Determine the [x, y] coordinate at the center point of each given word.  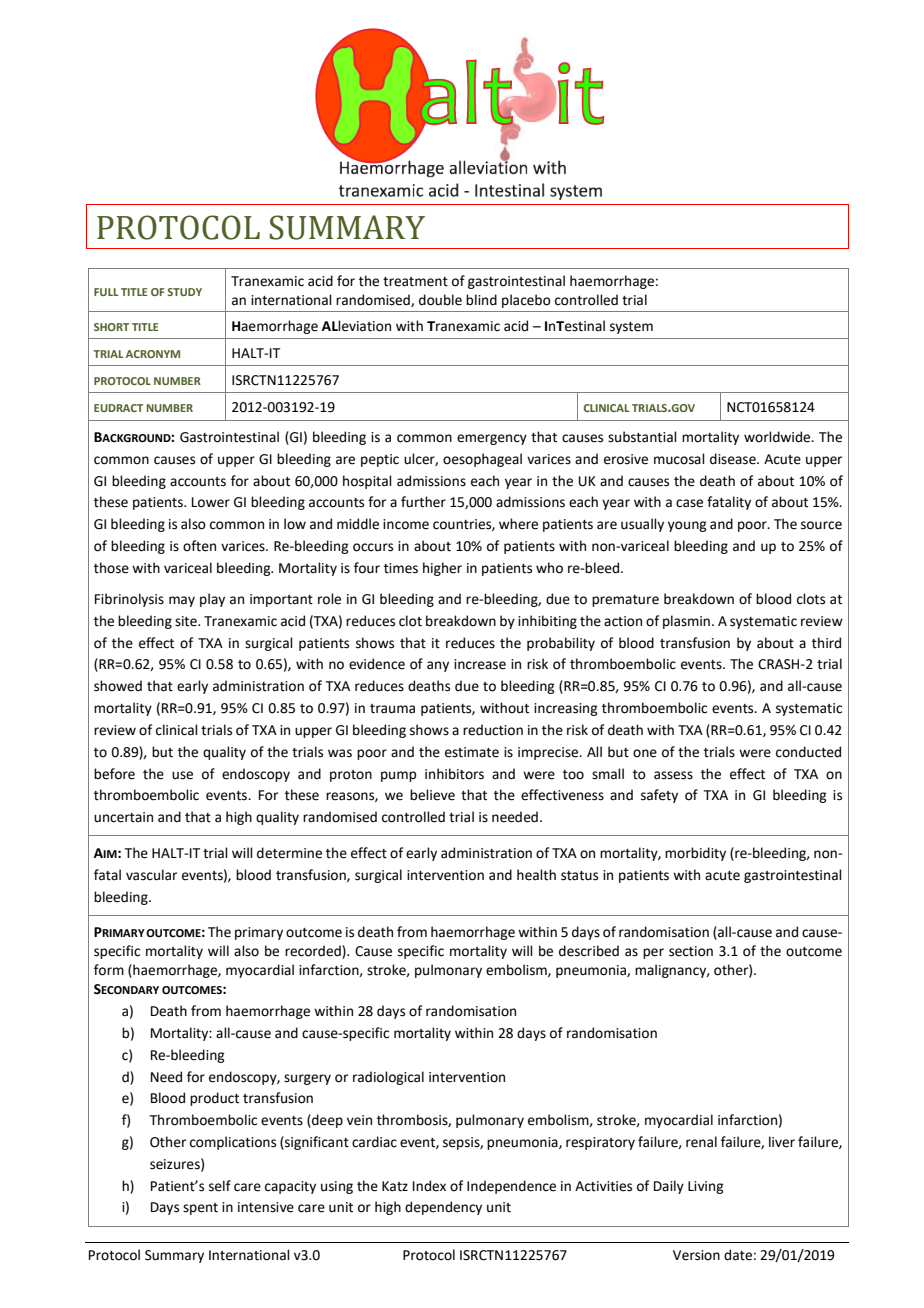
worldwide [778, 437]
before [114, 774]
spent [200, 1209]
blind [481, 300]
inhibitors [454, 774]
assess [673, 775]
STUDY [185, 292]
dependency [443, 1208]
